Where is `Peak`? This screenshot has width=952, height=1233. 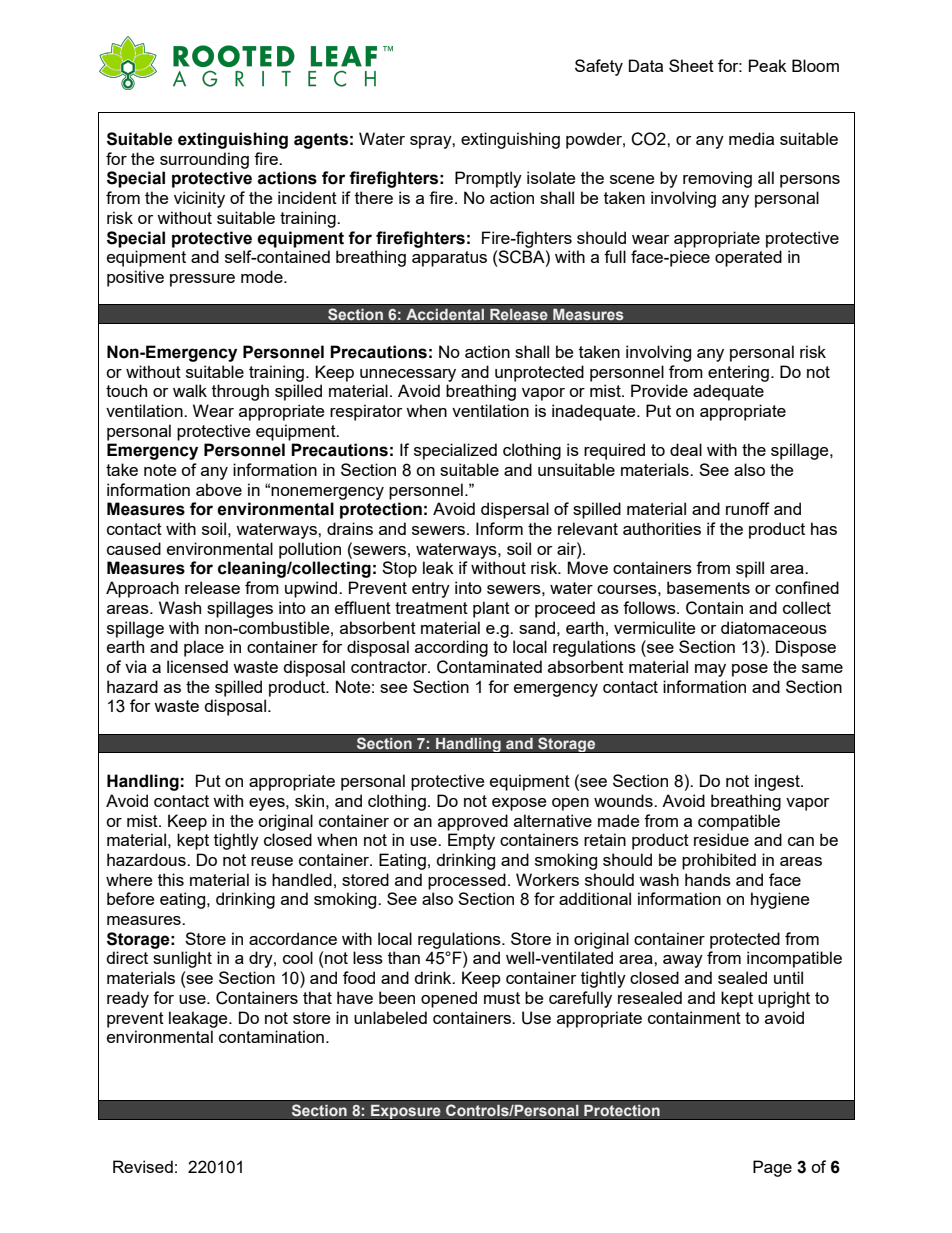
Peak is located at coordinates (768, 65).
